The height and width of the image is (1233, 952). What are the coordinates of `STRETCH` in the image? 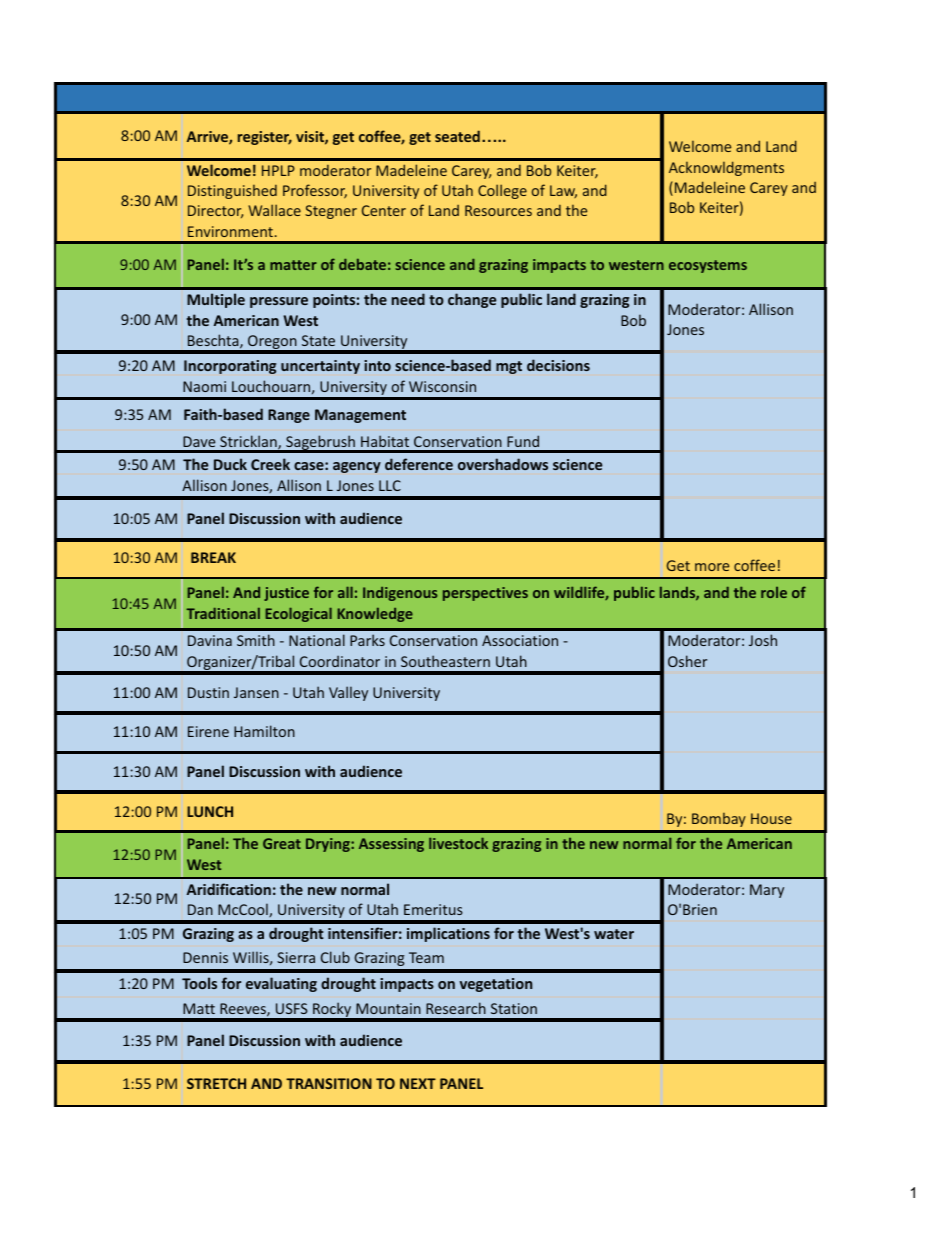 It's located at (216, 1083).
